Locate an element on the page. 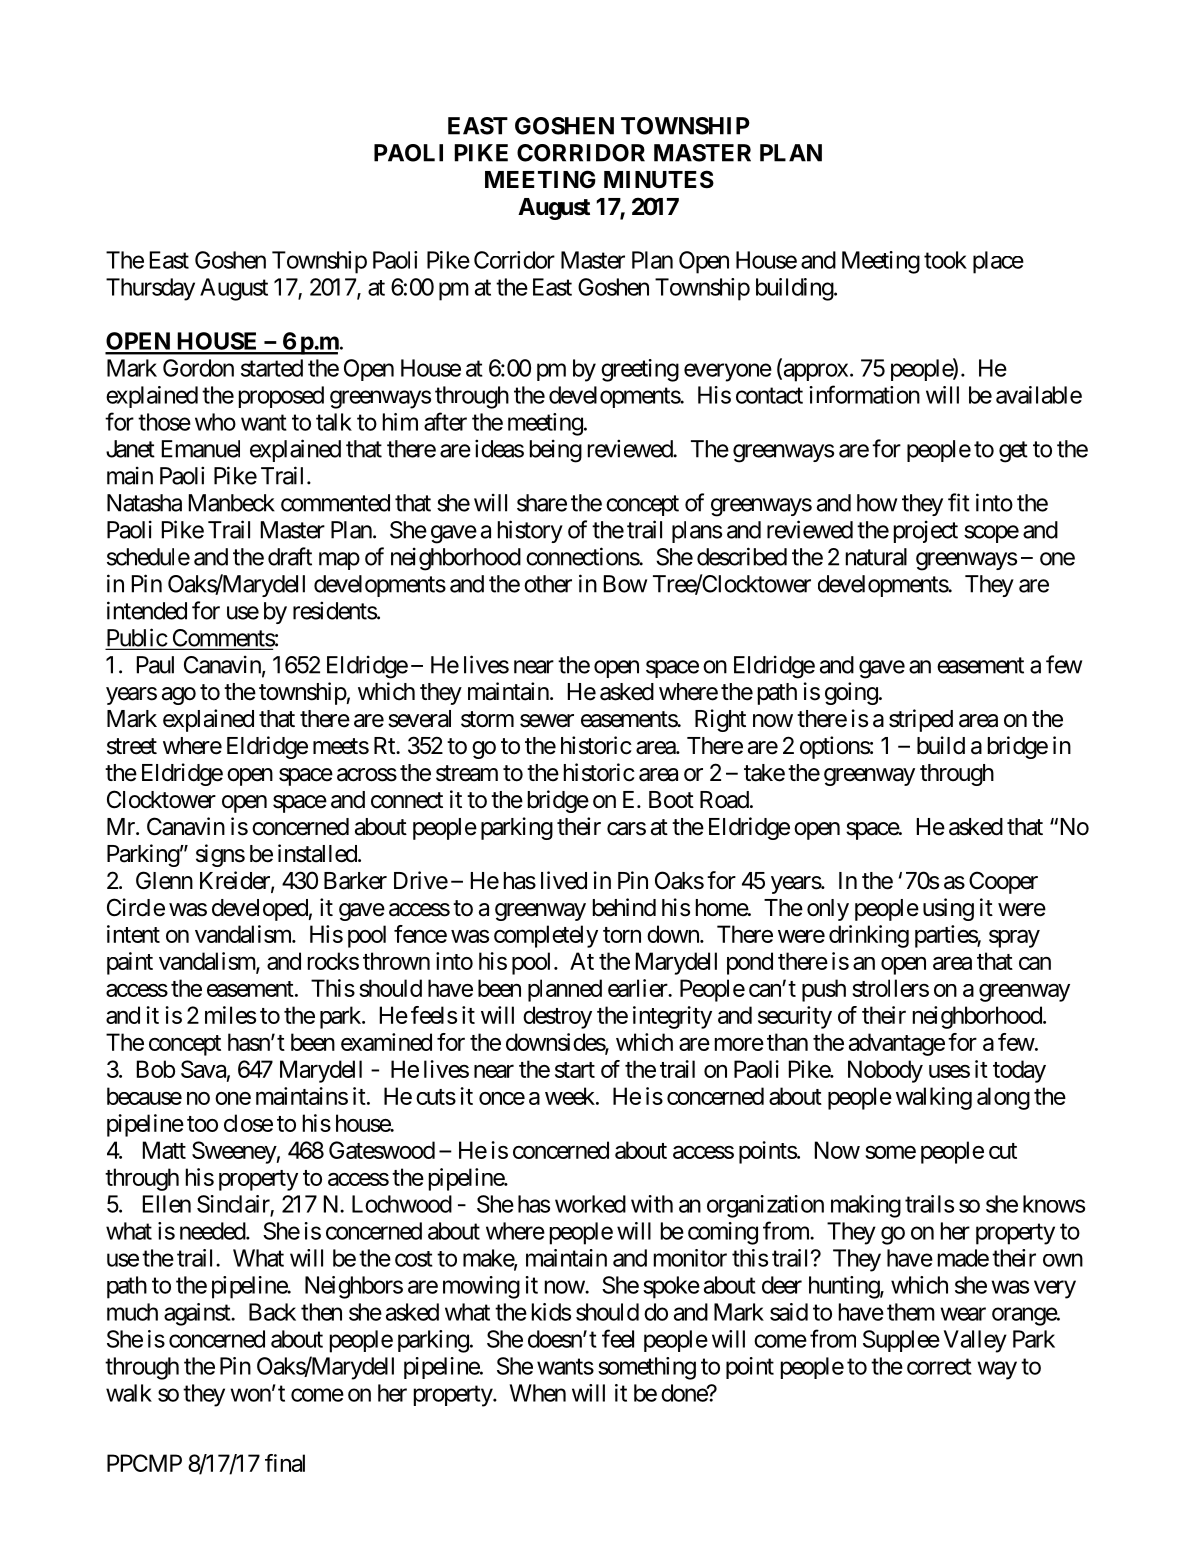 Image resolution: width=1196 pixels, height=1548 pixels. destroy is located at coordinates (557, 1017).
